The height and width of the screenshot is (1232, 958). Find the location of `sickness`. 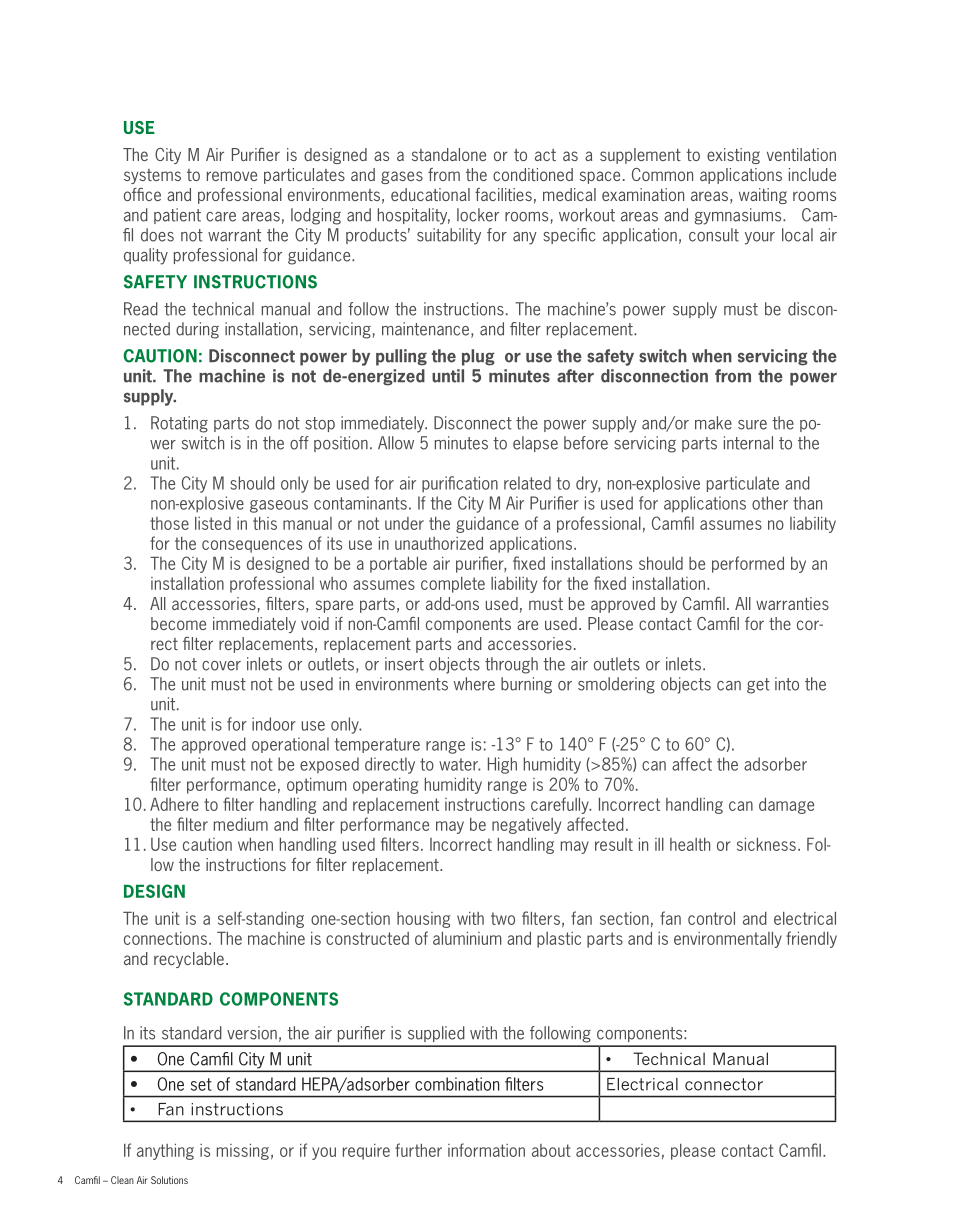

sickness is located at coordinates (766, 844).
